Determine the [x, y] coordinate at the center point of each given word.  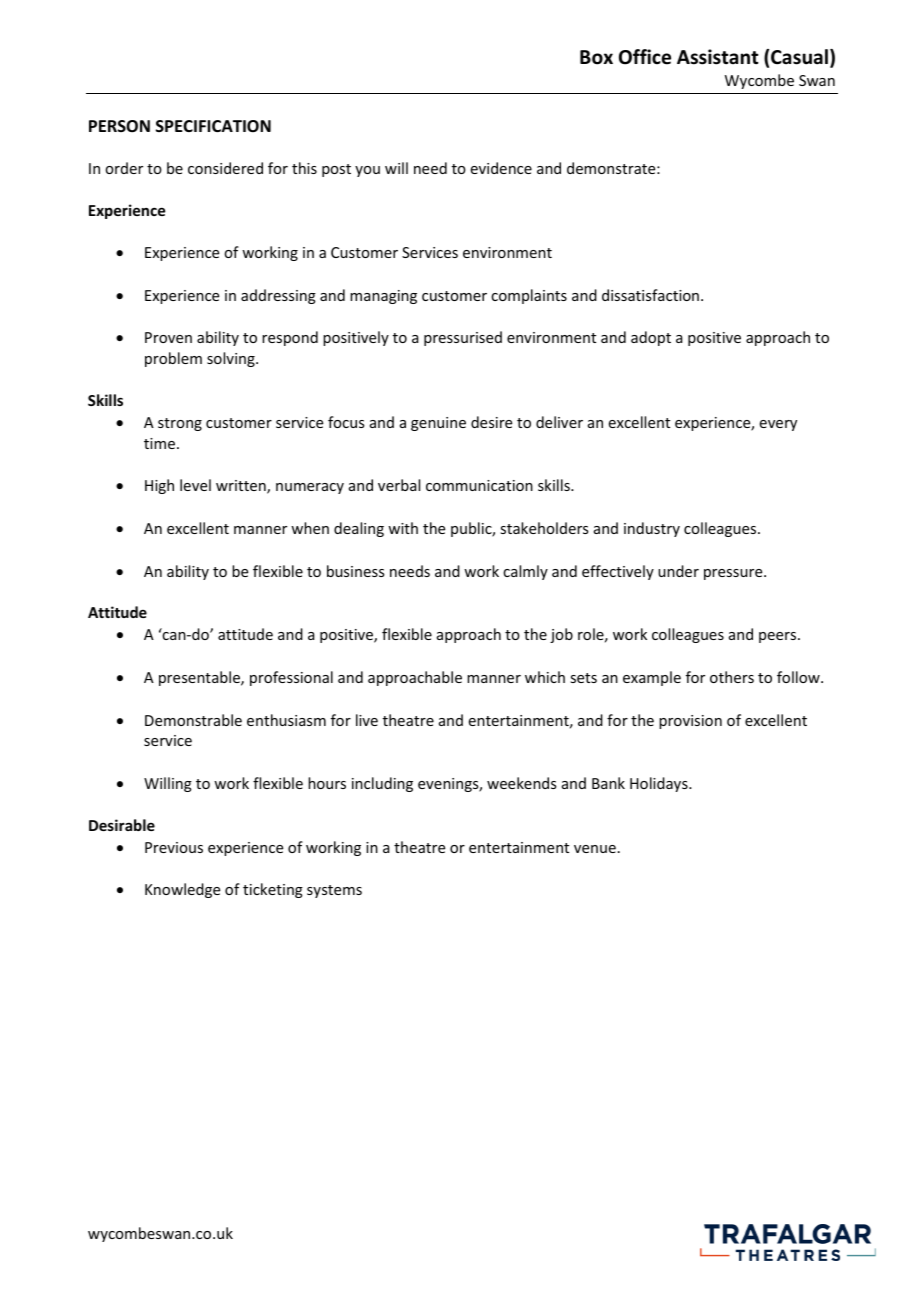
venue [595, 849]
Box [596, 57]
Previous [174, 847]
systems [334, 891]
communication [479, 485]
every [778, 425]
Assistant [718, 57]
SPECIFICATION [213, 126]
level [195, 485]
